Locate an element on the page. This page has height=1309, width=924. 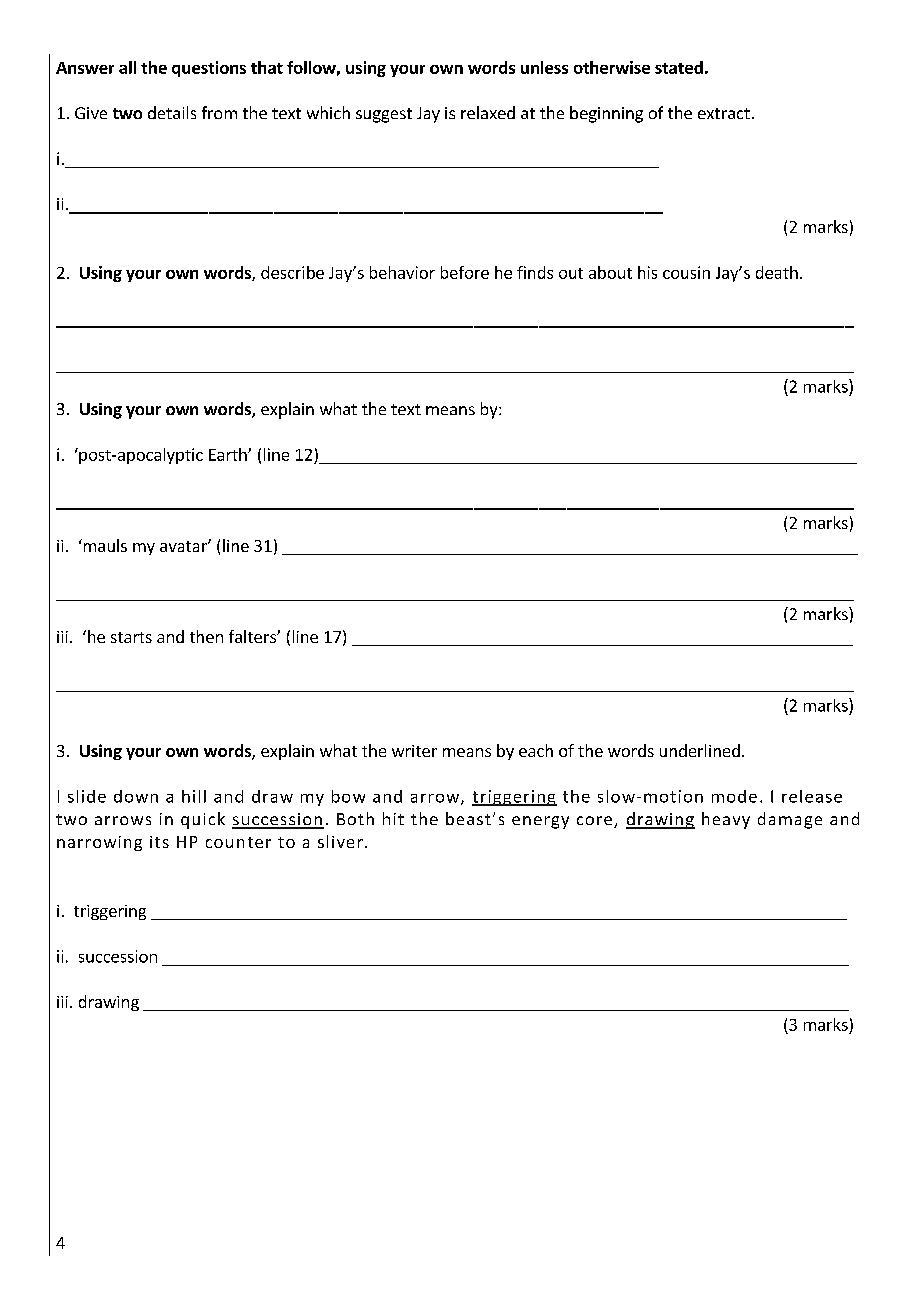
cousin is located at coordinates (686, 272).
